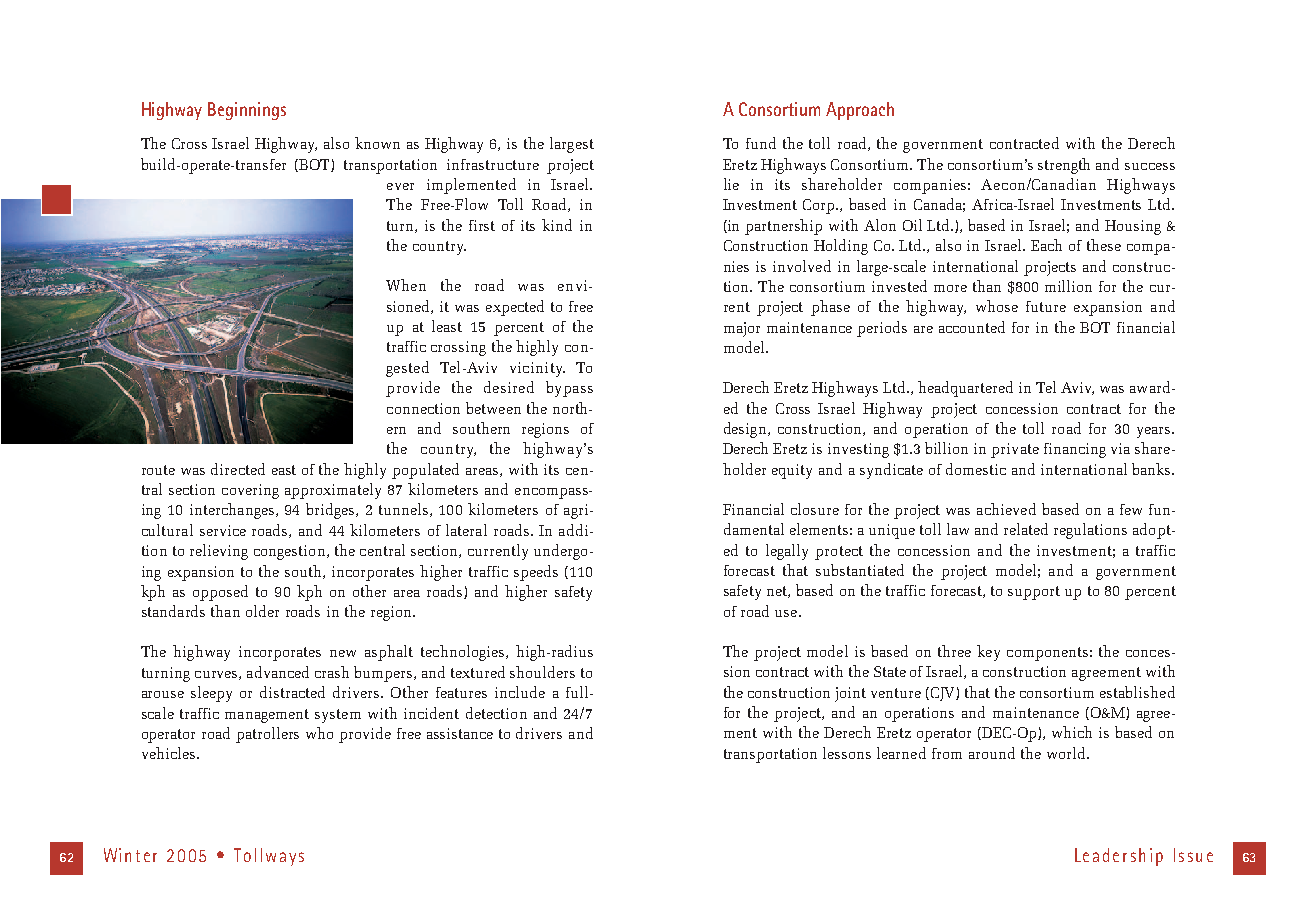 The height and width of the screenshot is (911, 1316). Describe the element at coordinates (815, 509) in the screenshot. I see `closure` at that location.
